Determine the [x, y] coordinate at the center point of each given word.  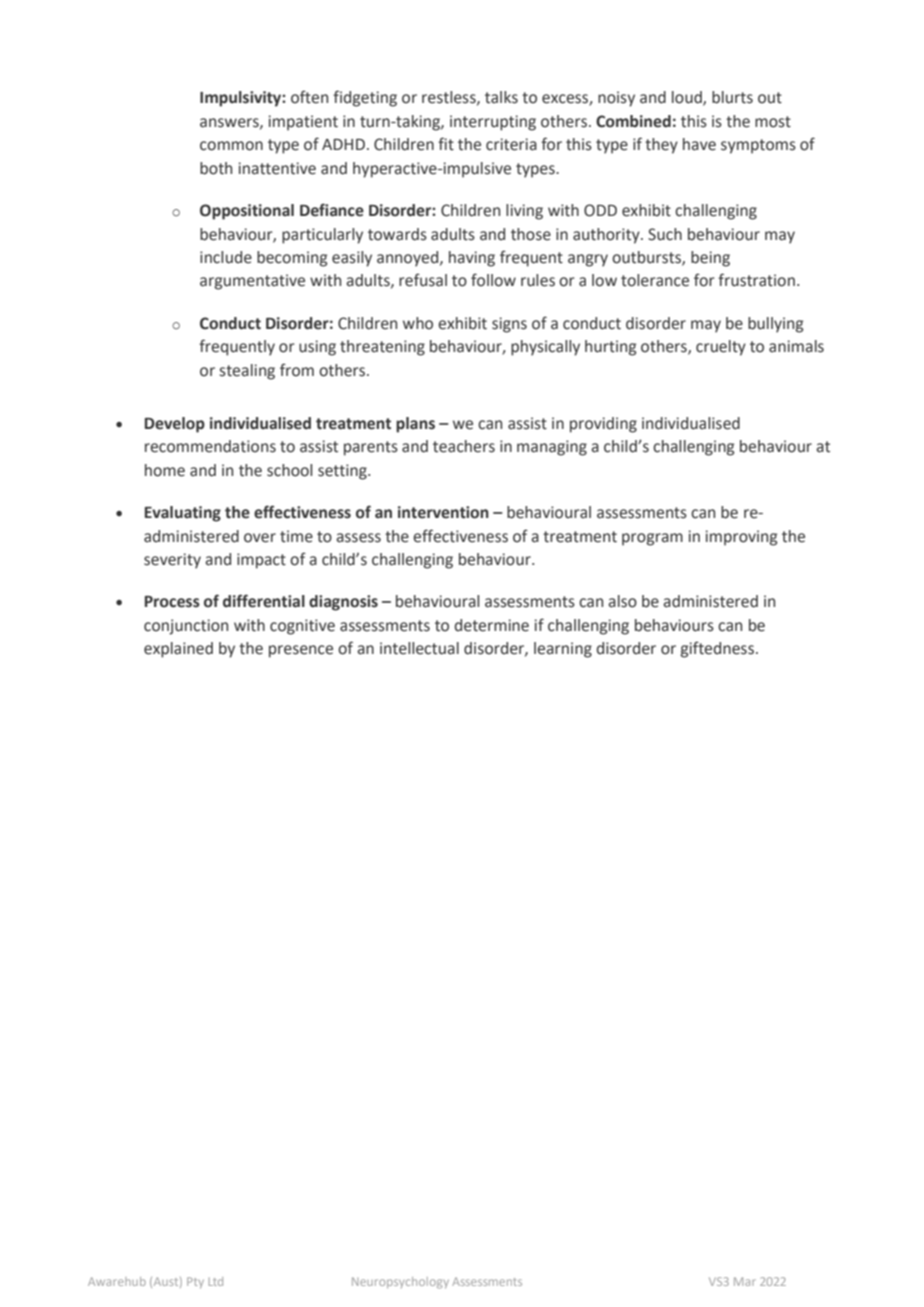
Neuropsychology [400, 1283]
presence [301, 651]
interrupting [493, 123]
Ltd [216, 1281]
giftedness [717, 649]
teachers [464, 446]
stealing [247, 372]
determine [491, 625]
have [699, 144]
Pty [195, 1282]
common [231, 146]
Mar [745, 1281]
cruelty [721, 348]
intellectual [419, 648]
